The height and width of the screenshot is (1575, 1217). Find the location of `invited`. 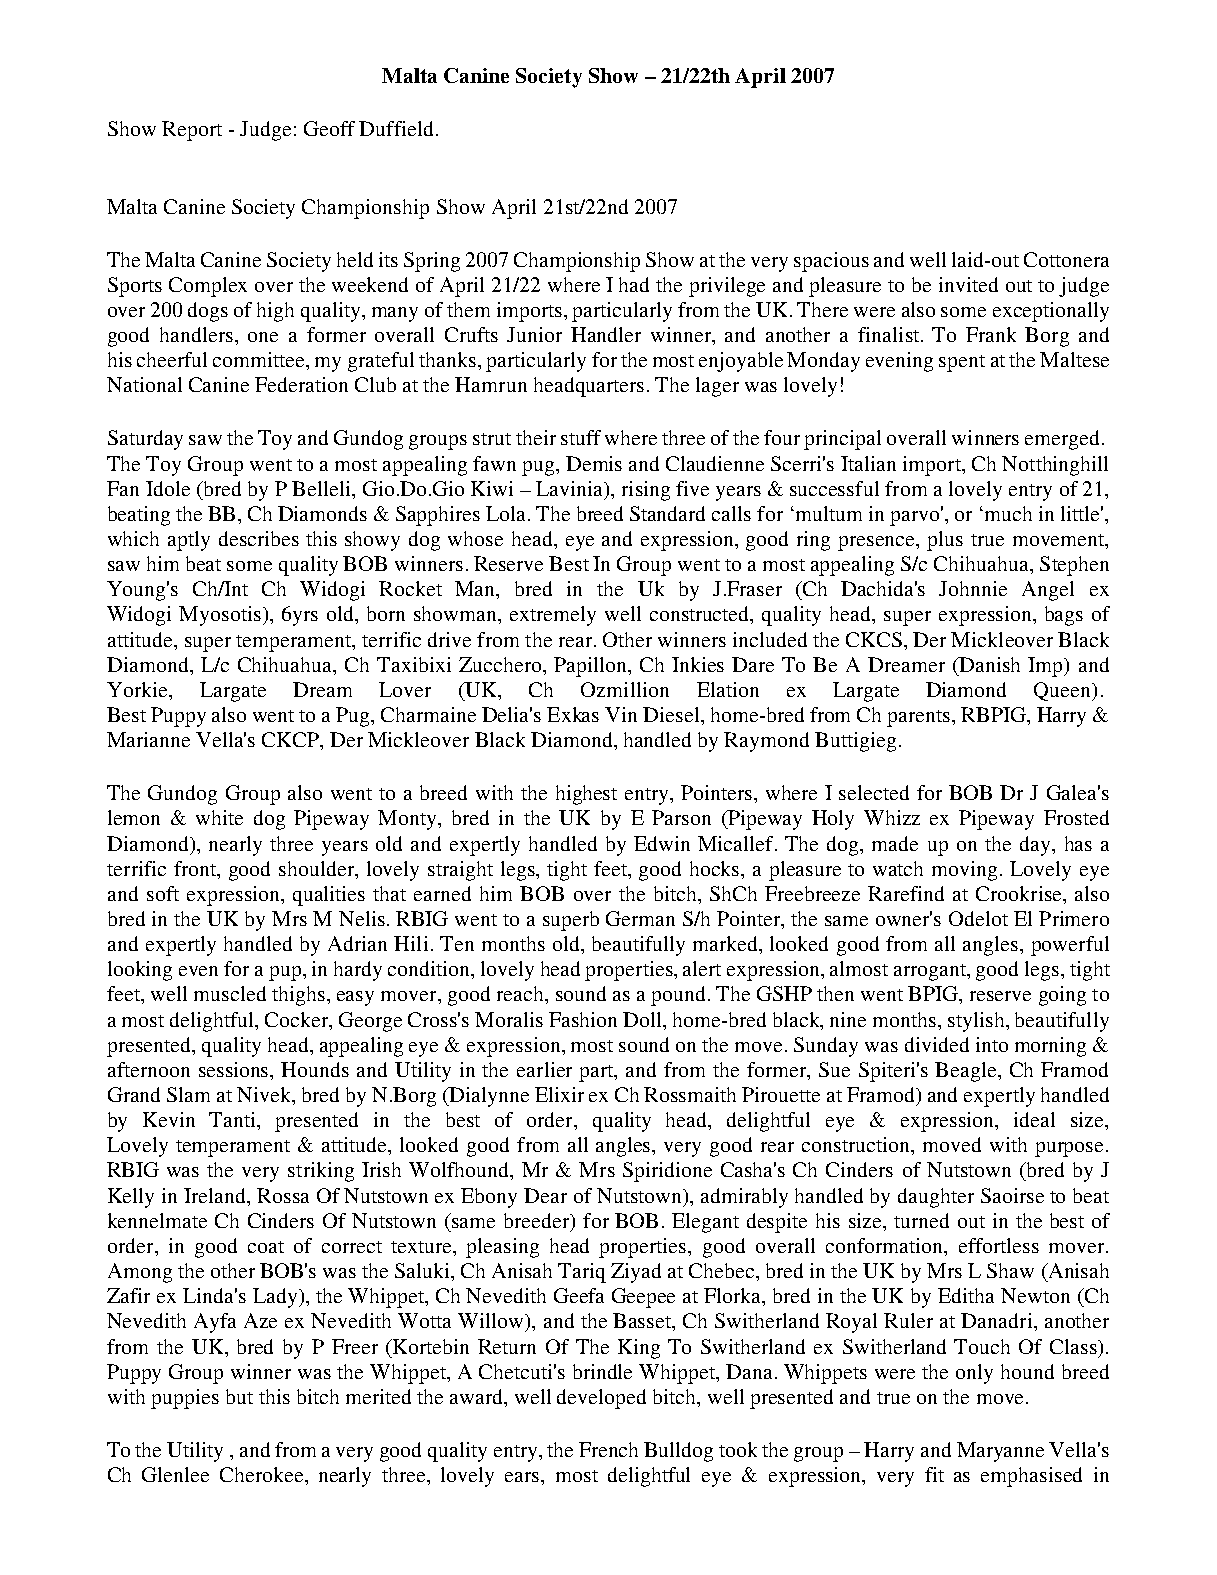

invited is located at coordinates (968, 284).
